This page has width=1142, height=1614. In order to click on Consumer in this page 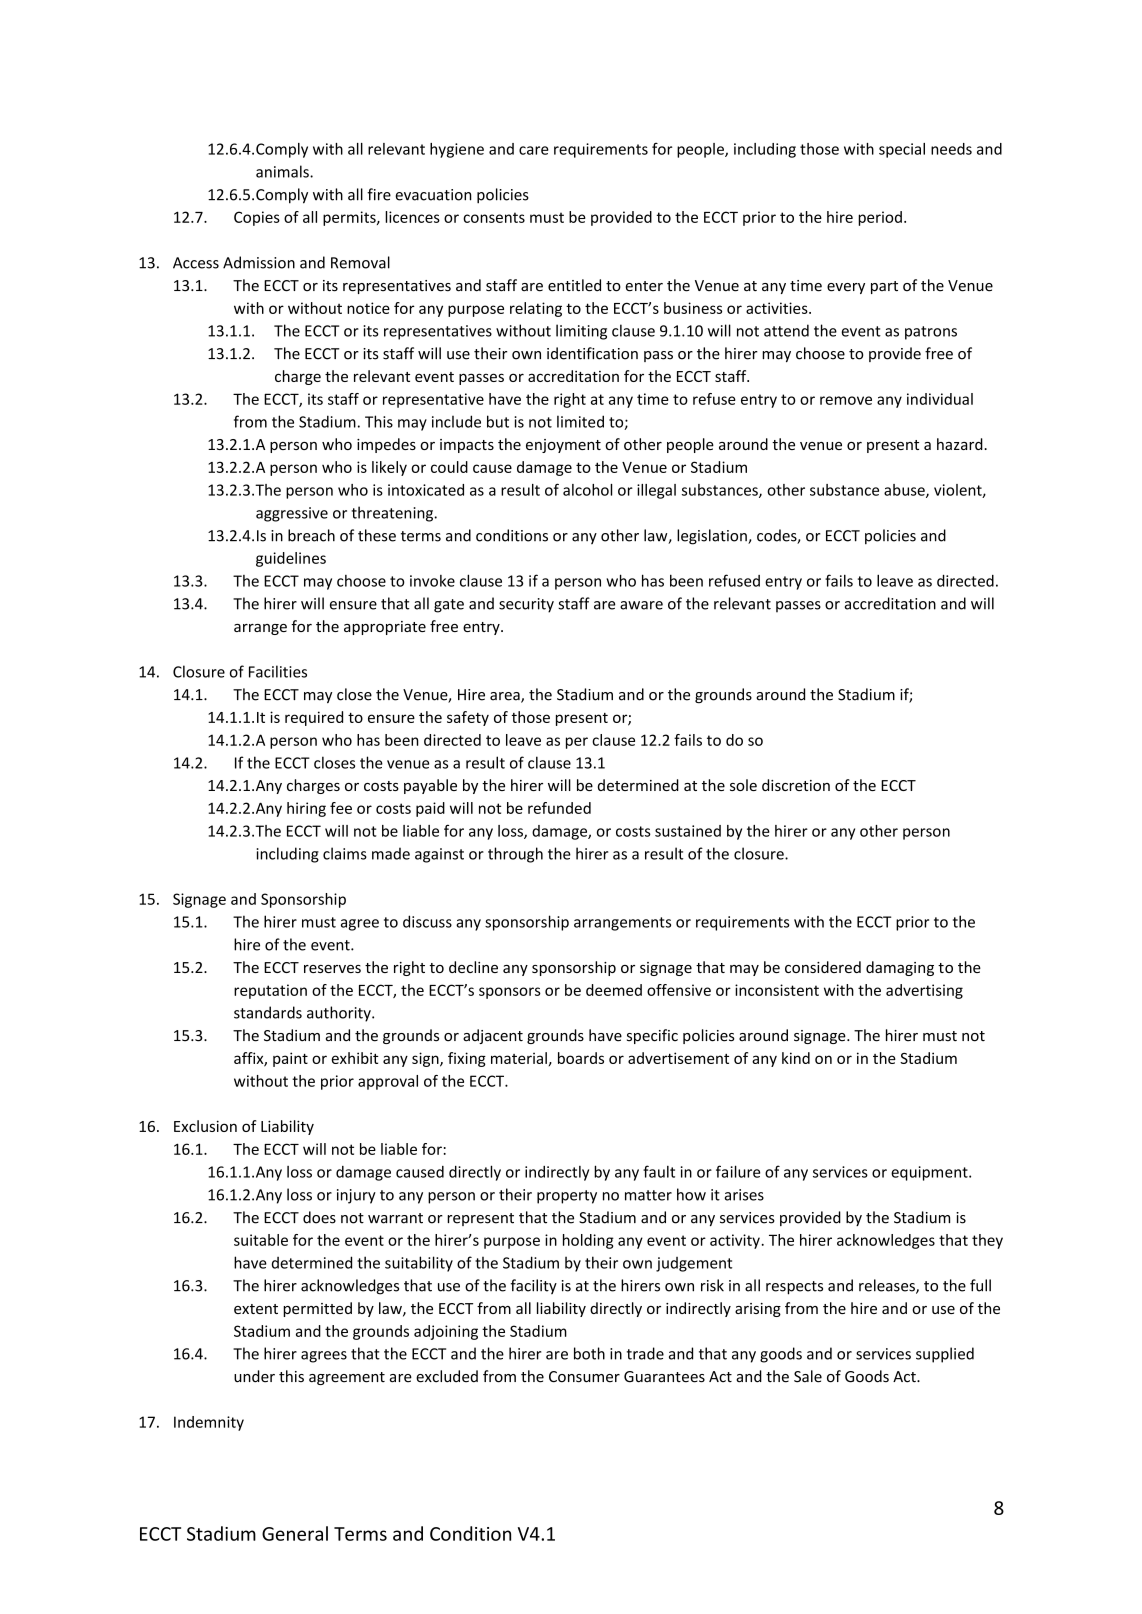, I will do `click(584, 1377)`.
